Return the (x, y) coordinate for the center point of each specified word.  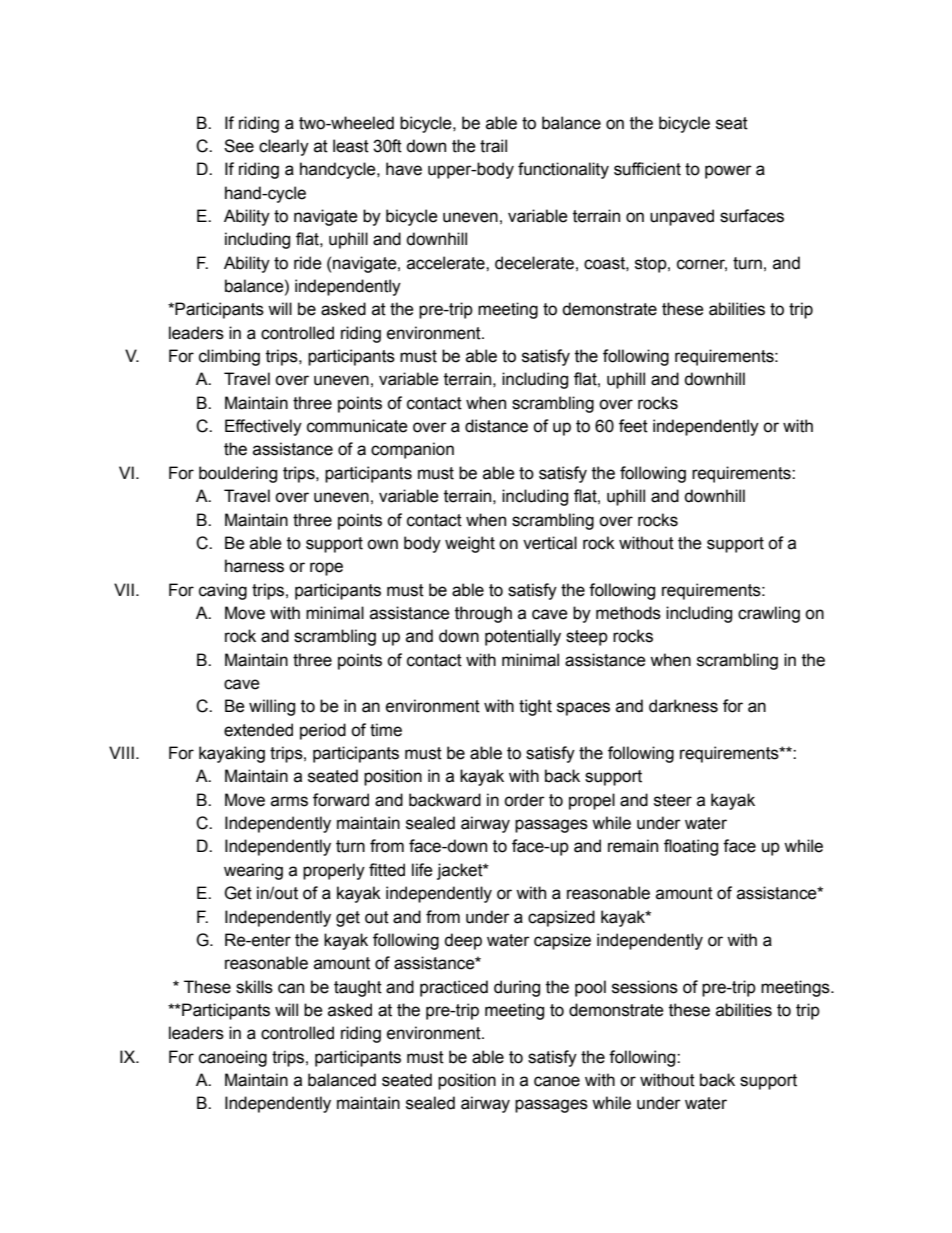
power (728, 172)
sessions (645, 987)
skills (254, 987)
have (404, 169)
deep (463, 941)
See (239, 146)
